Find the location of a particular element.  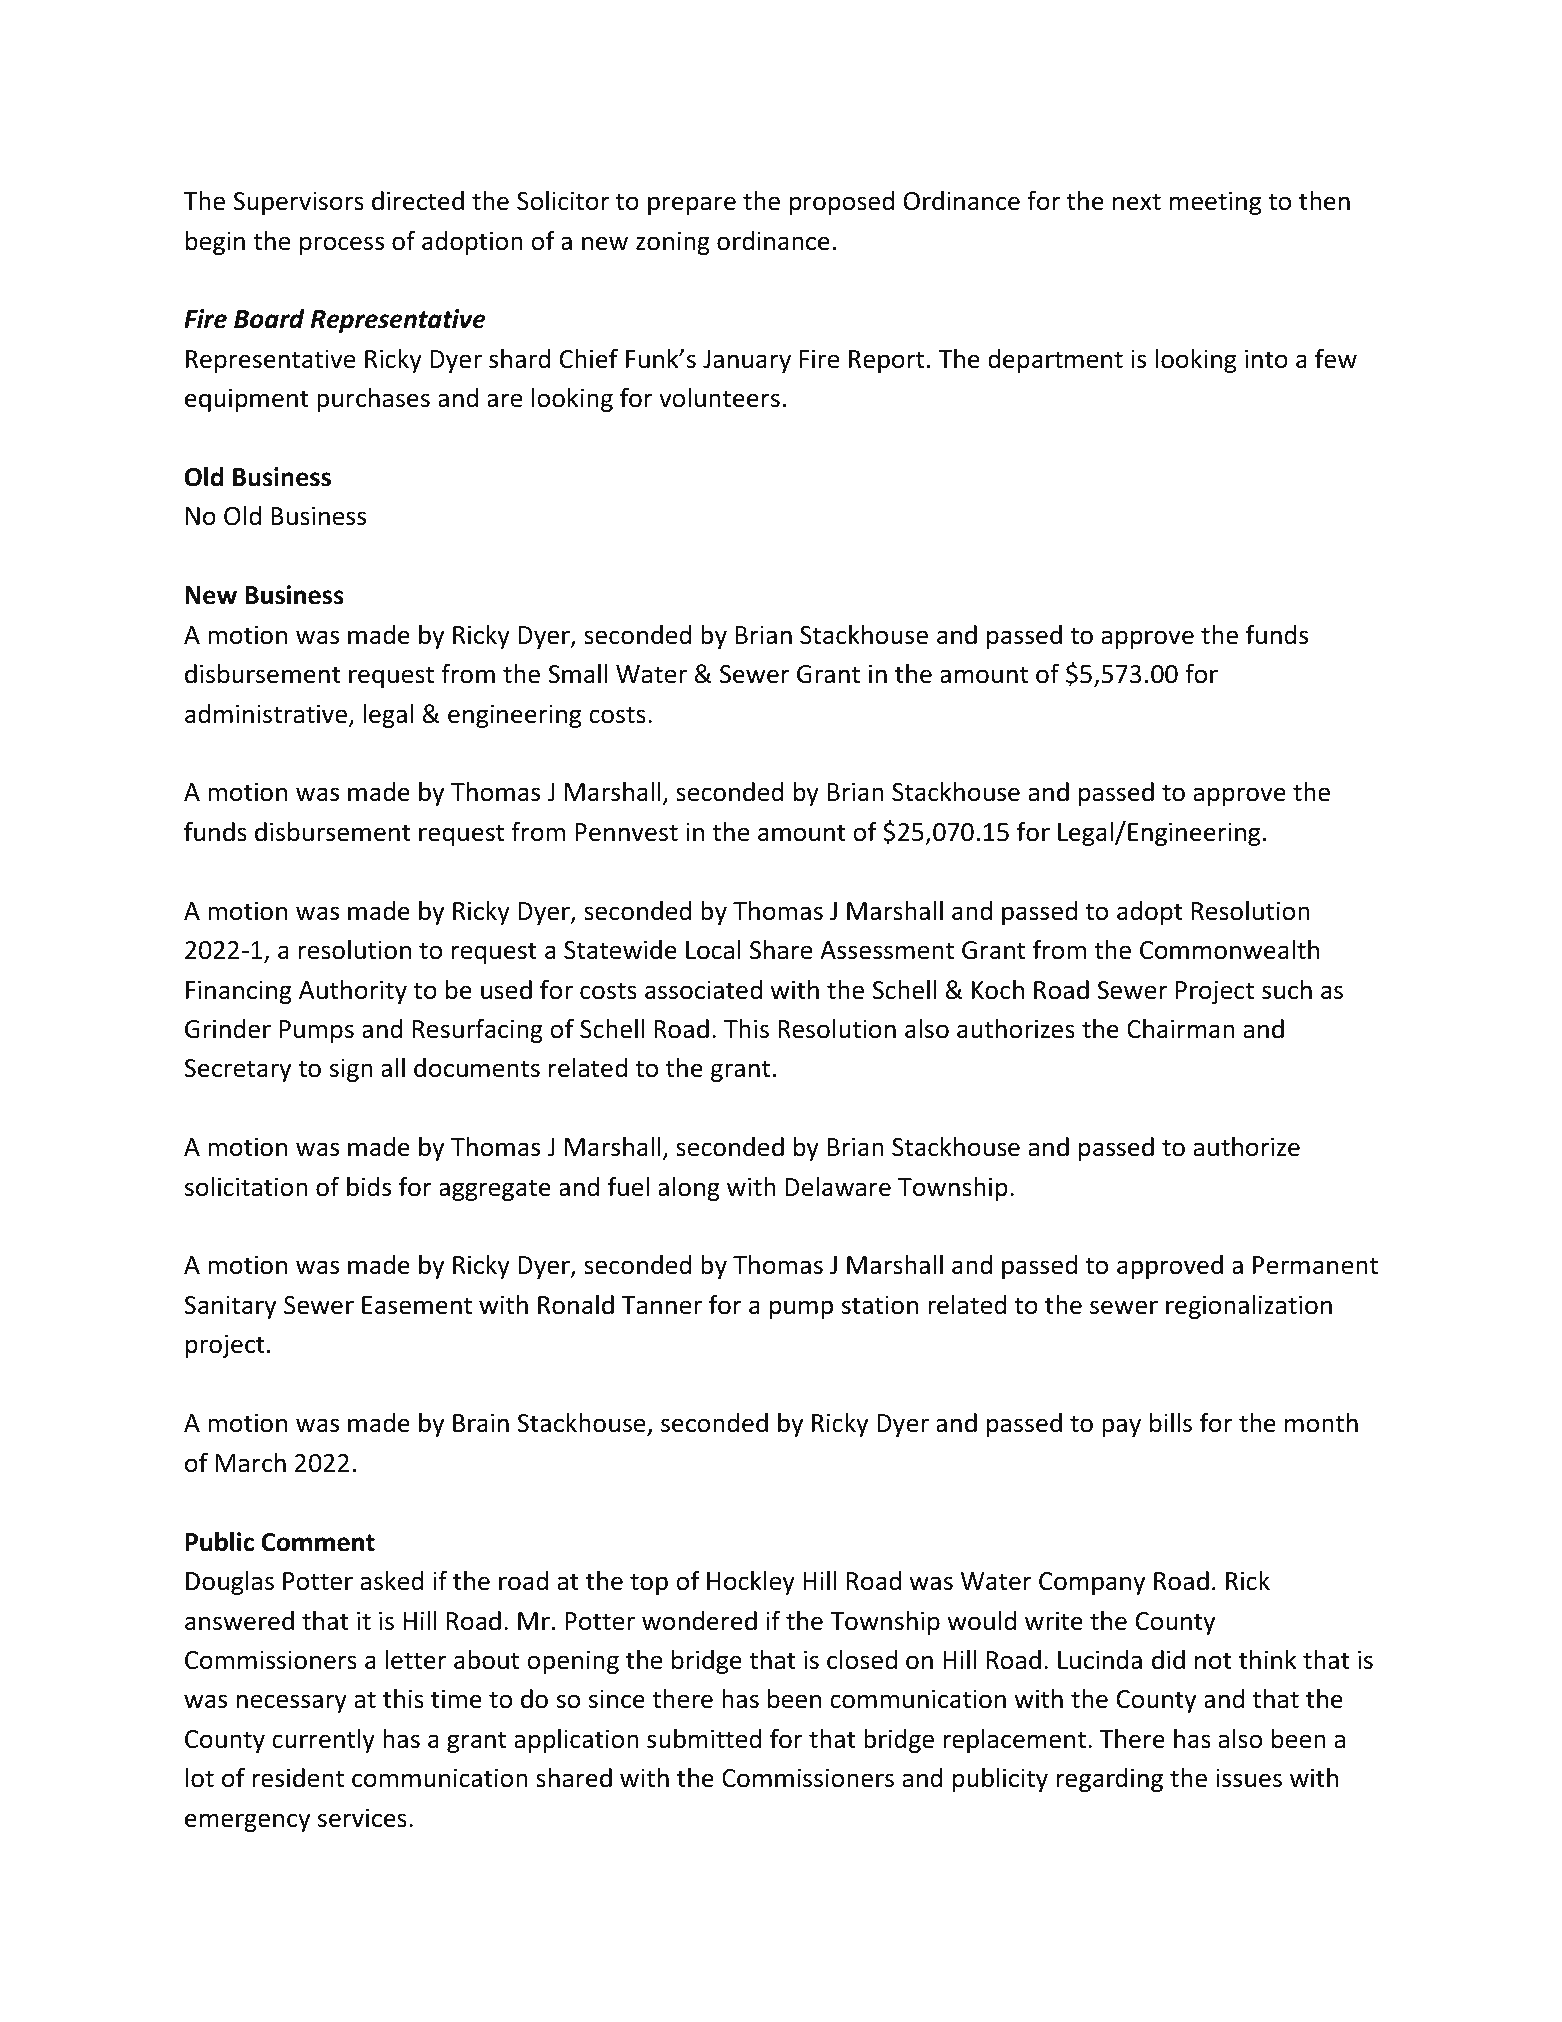

meeting is located at coordinates (1215, 203).
